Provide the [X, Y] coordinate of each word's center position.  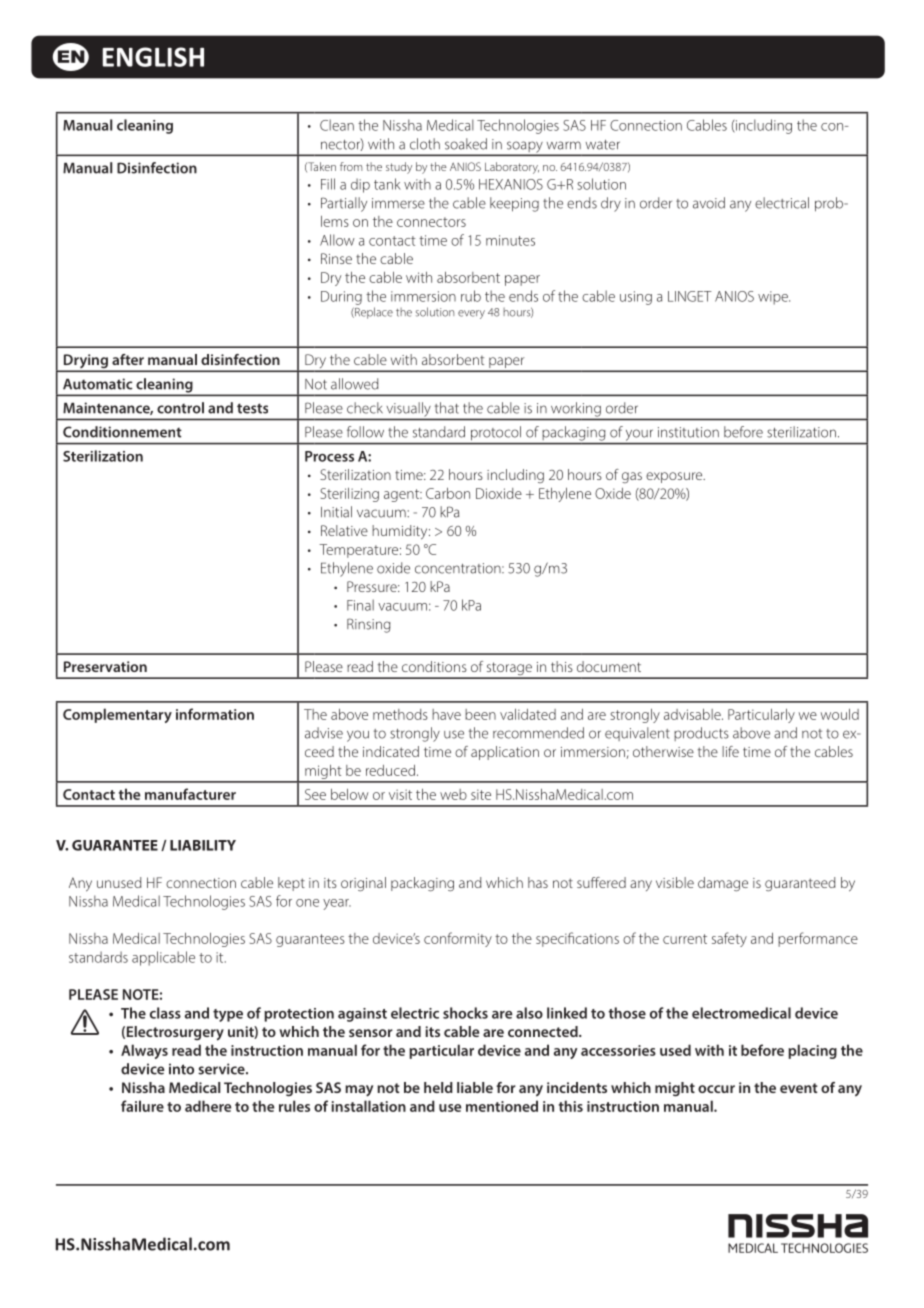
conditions [434, 666]
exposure [675, 477]
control [180, 408]
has [538, 882]
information [215, 714]
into [181, 1069]
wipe [774, 298]
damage [723, 884]
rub [471, 296]
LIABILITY [203, 845]
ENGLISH [153, 57]
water [603, 145]
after [128, 359]
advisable [693, 714]
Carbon [448, 493]
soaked [466, 144]
